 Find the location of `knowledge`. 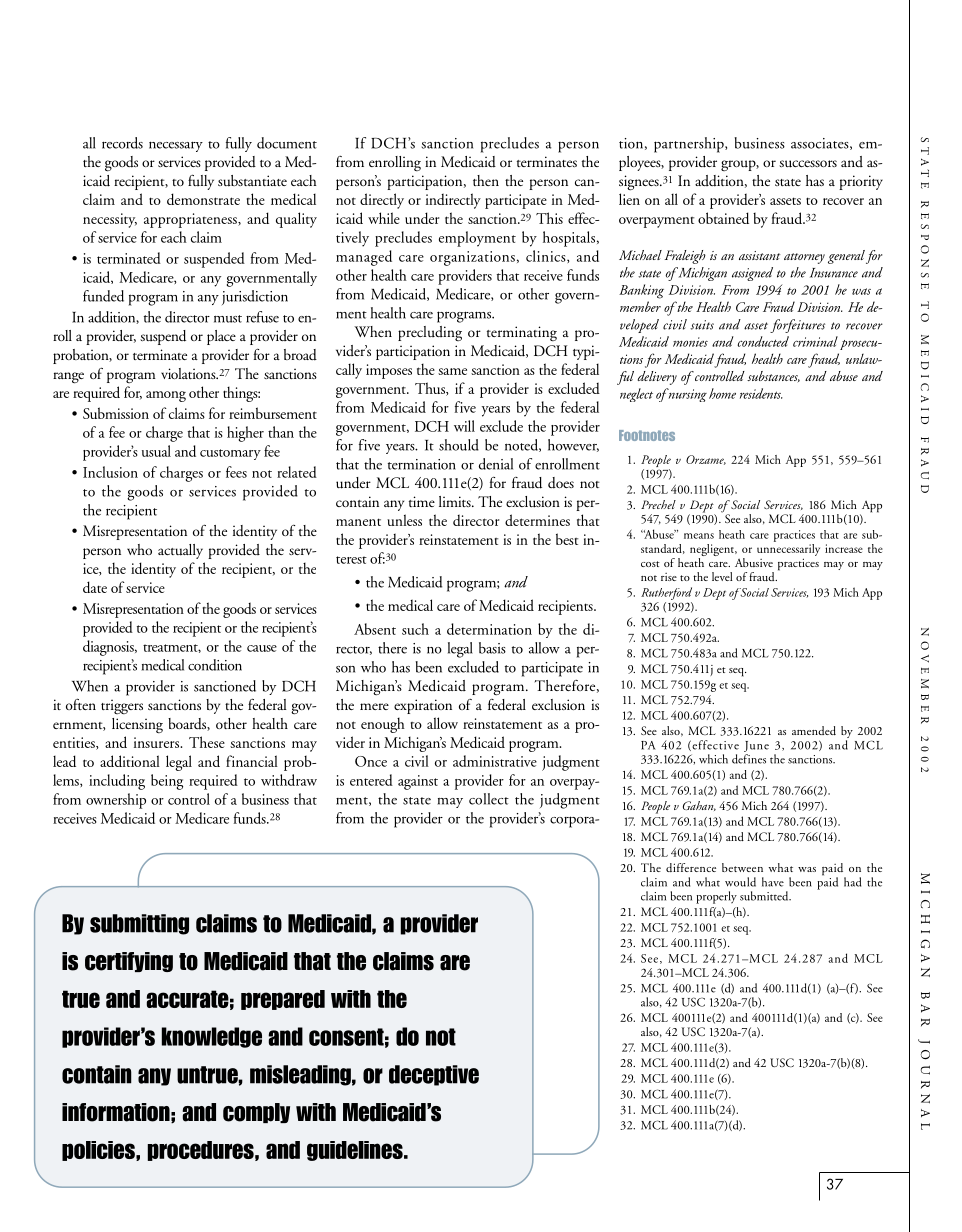

knowledge is located at coordinates (211, 1037).
